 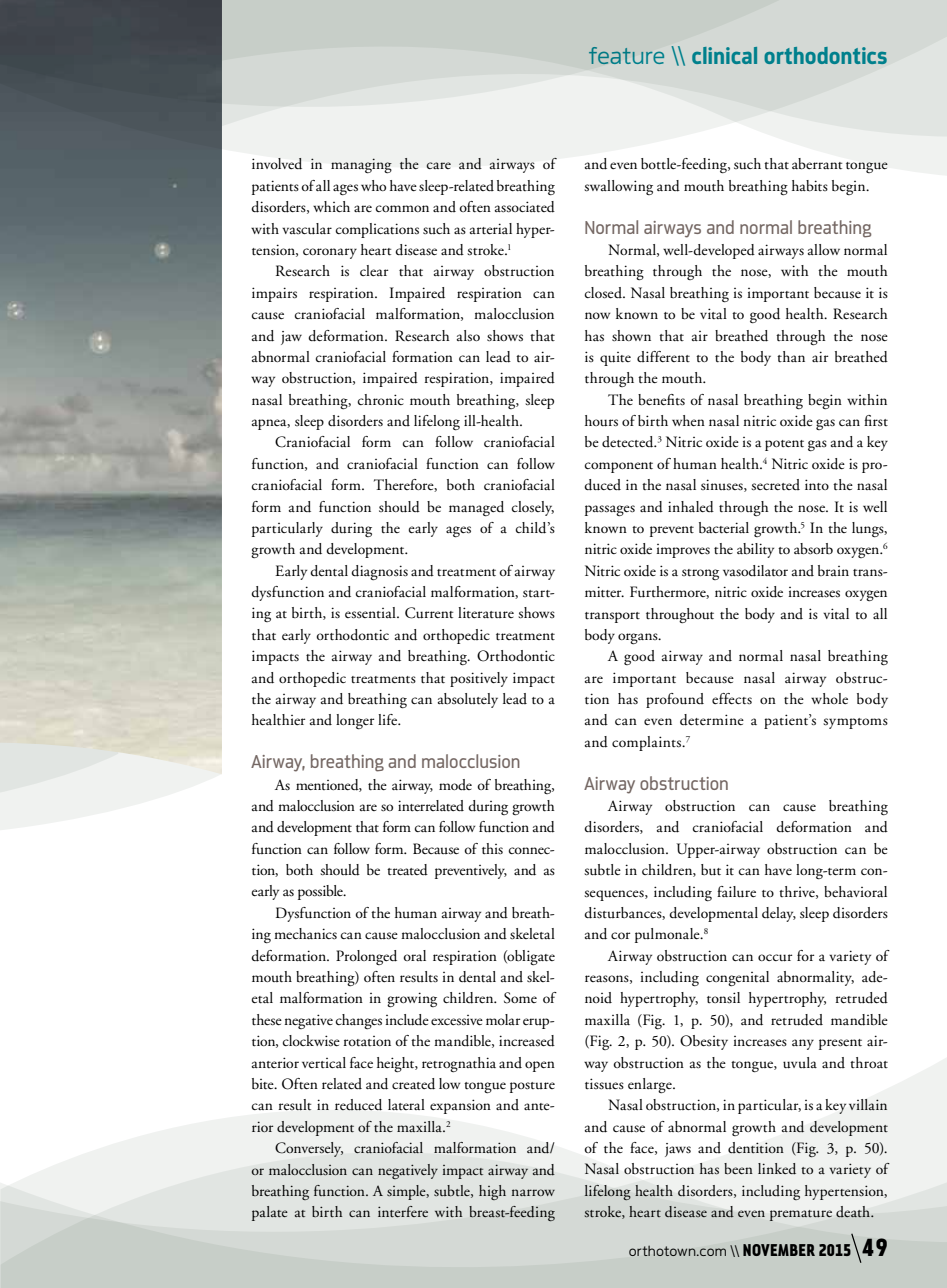 What do you see at coordinates (791, 356) in the page?
I see `than` at bounding box center [791, 356].
